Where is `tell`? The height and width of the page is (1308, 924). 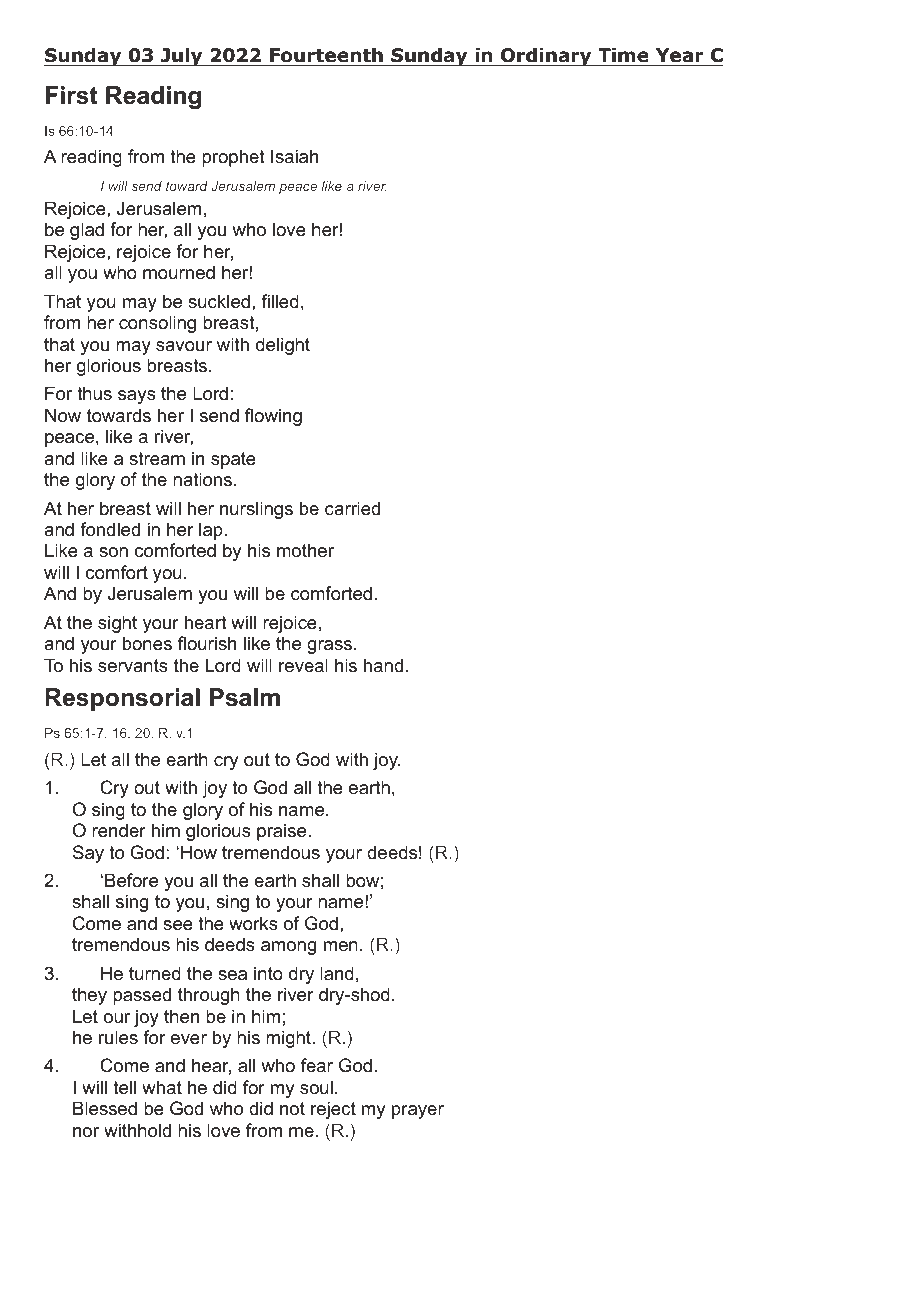
tell is located at coordinates (124, 1087).
